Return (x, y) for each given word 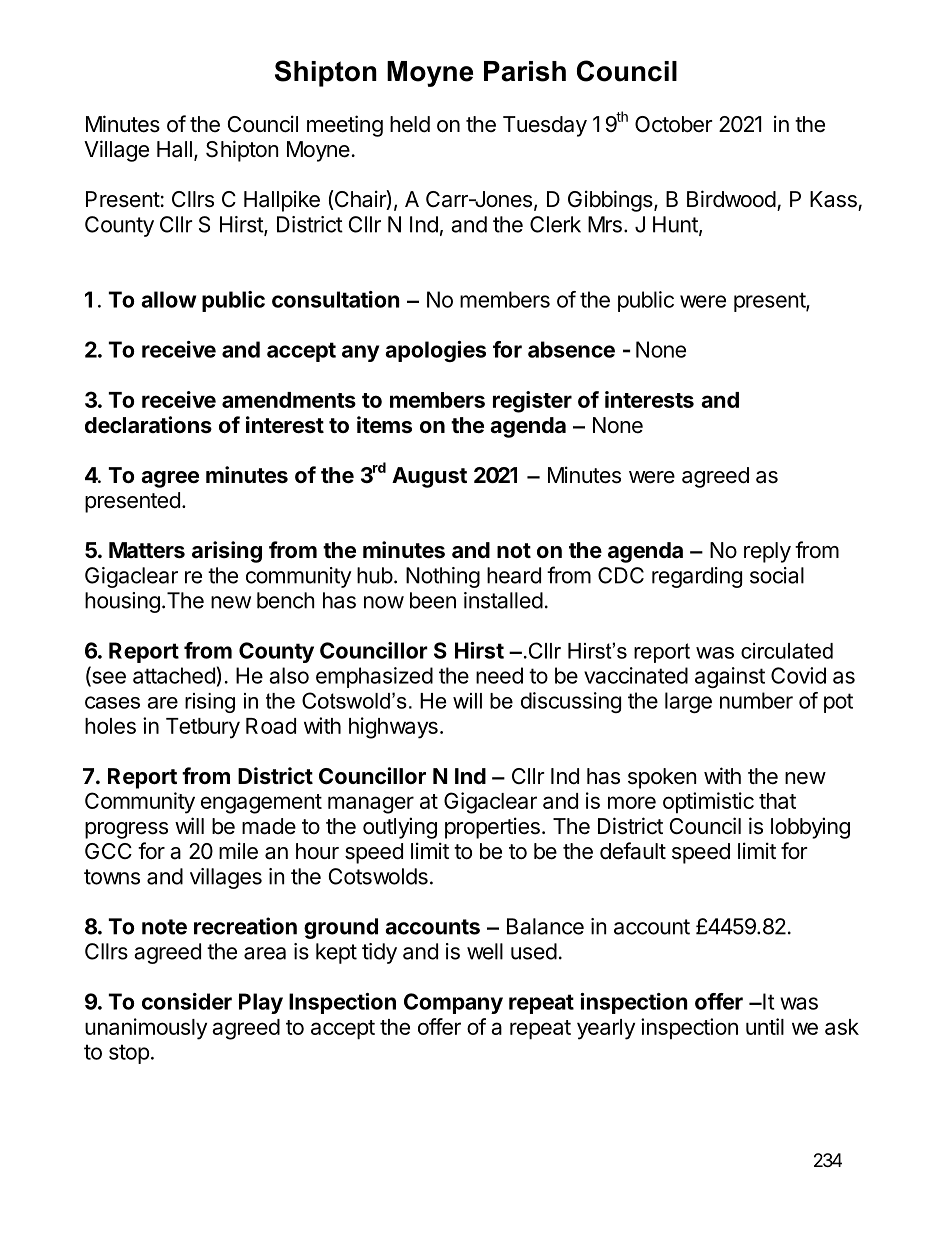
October (674, 124)
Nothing (443, 577)
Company (453, 1003)
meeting (345, 126)
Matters (147, 550)
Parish (525, 71)
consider (187, 1001)
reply (767, 552)
